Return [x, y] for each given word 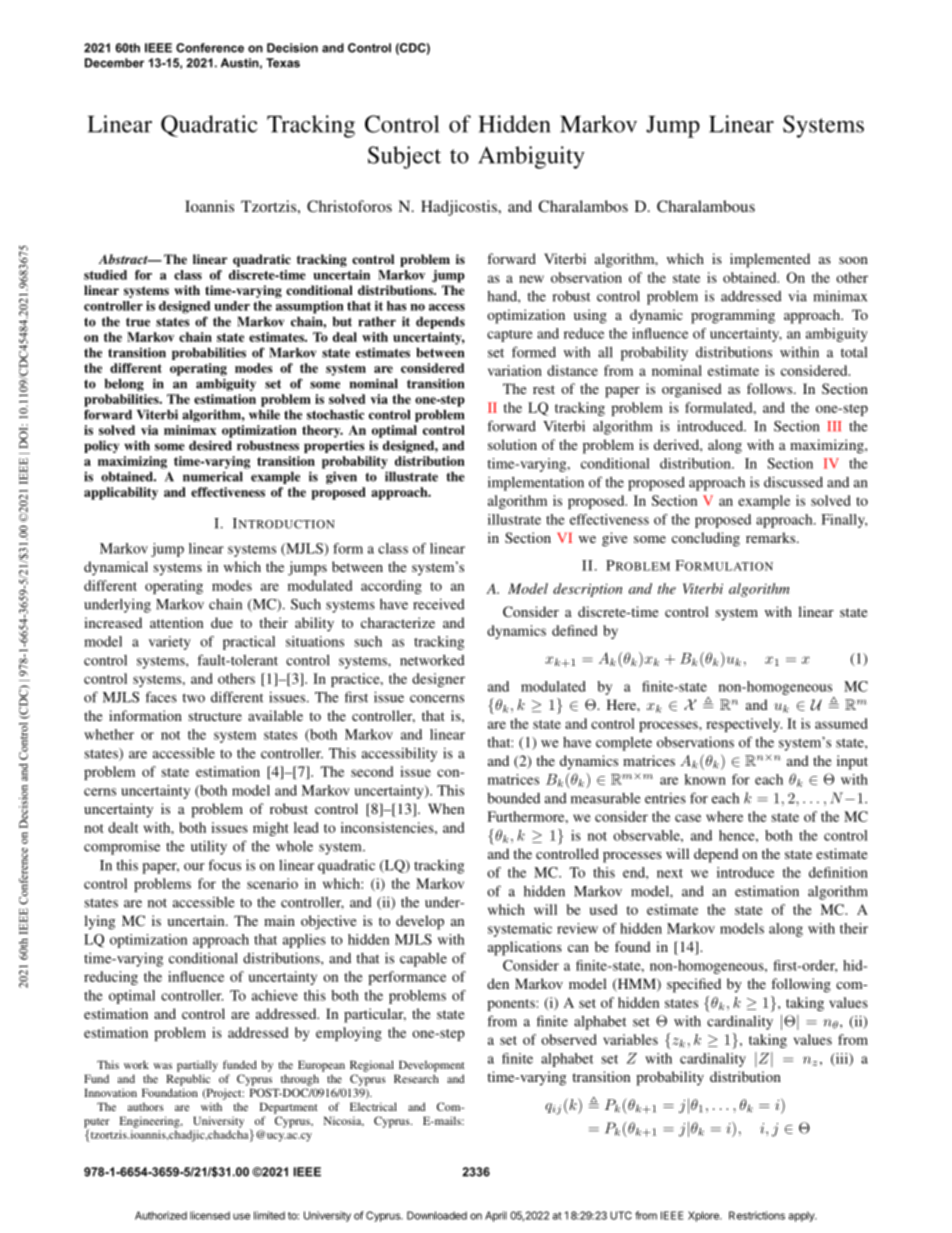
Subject [404, 157]
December [114, 63]
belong [124, 385]
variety [170, 643]
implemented [770, 260]
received [439, 604]
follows [771, 388]
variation [515, 370]
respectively [744, 725]
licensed [210, 1215]
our [194, 867]
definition [838, 872]
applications [525, 948]
